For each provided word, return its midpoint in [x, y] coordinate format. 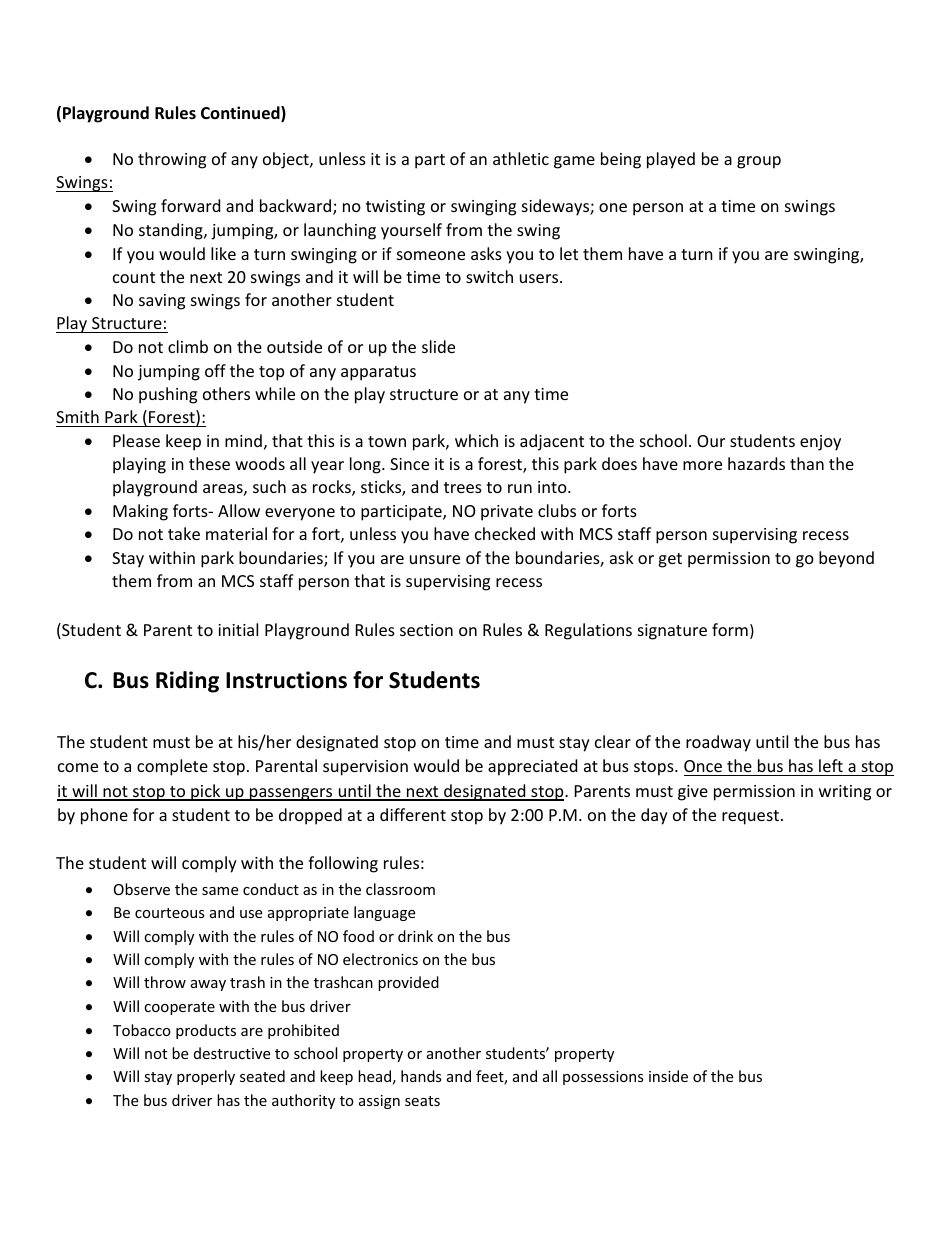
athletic [521, 158]
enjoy [820, 443]
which [476, 440]
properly [206, 1077]
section [426, 630]
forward [190, 205]
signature [672, 632]
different [413, 814]
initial [238, 629]
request [750, 817]
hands [421, 1076]
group [759, 162]
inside [668, 1076]
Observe [142, 889]
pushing [168, 395]
